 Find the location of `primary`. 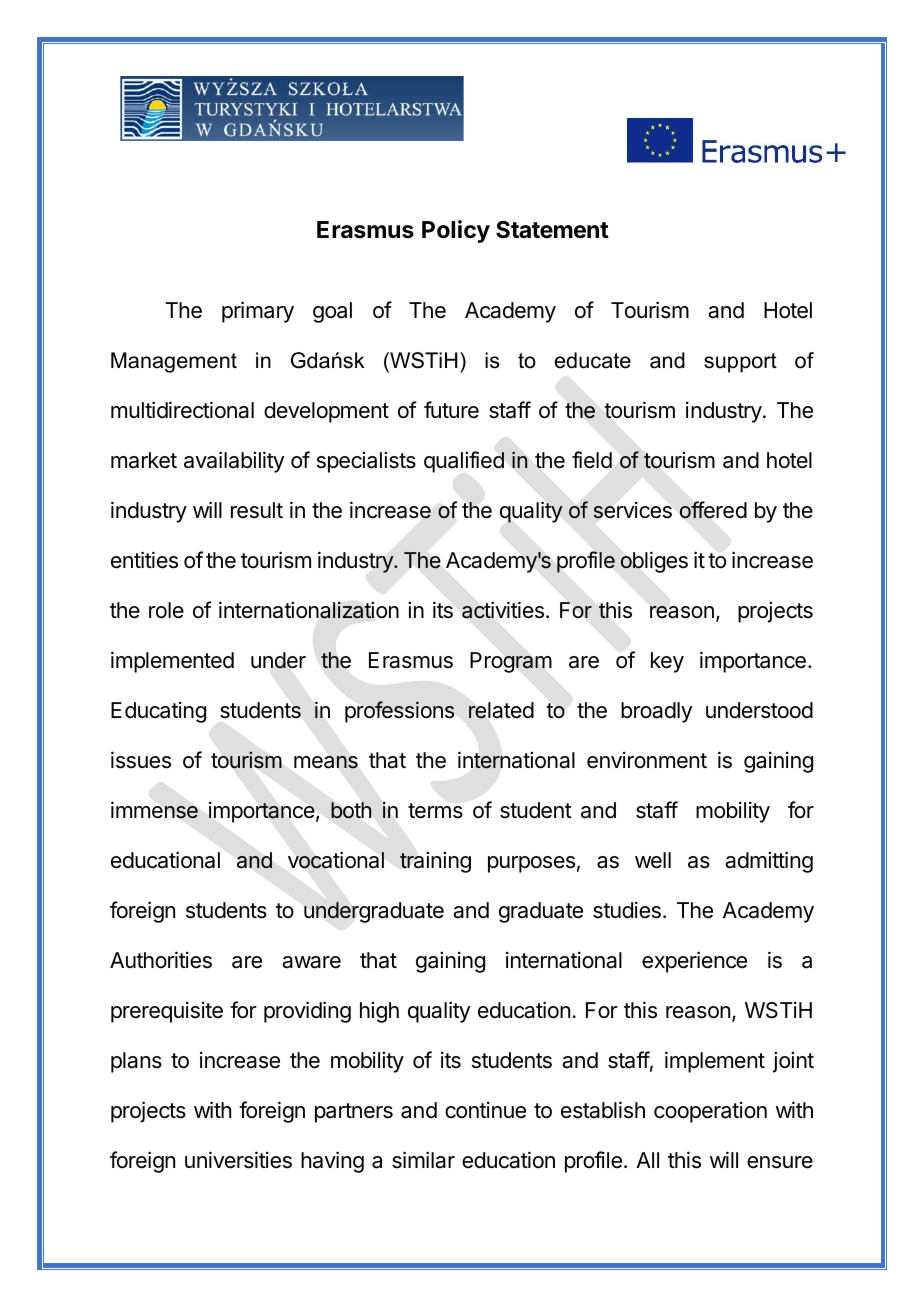

primary is located at coordinates (258, 312).
